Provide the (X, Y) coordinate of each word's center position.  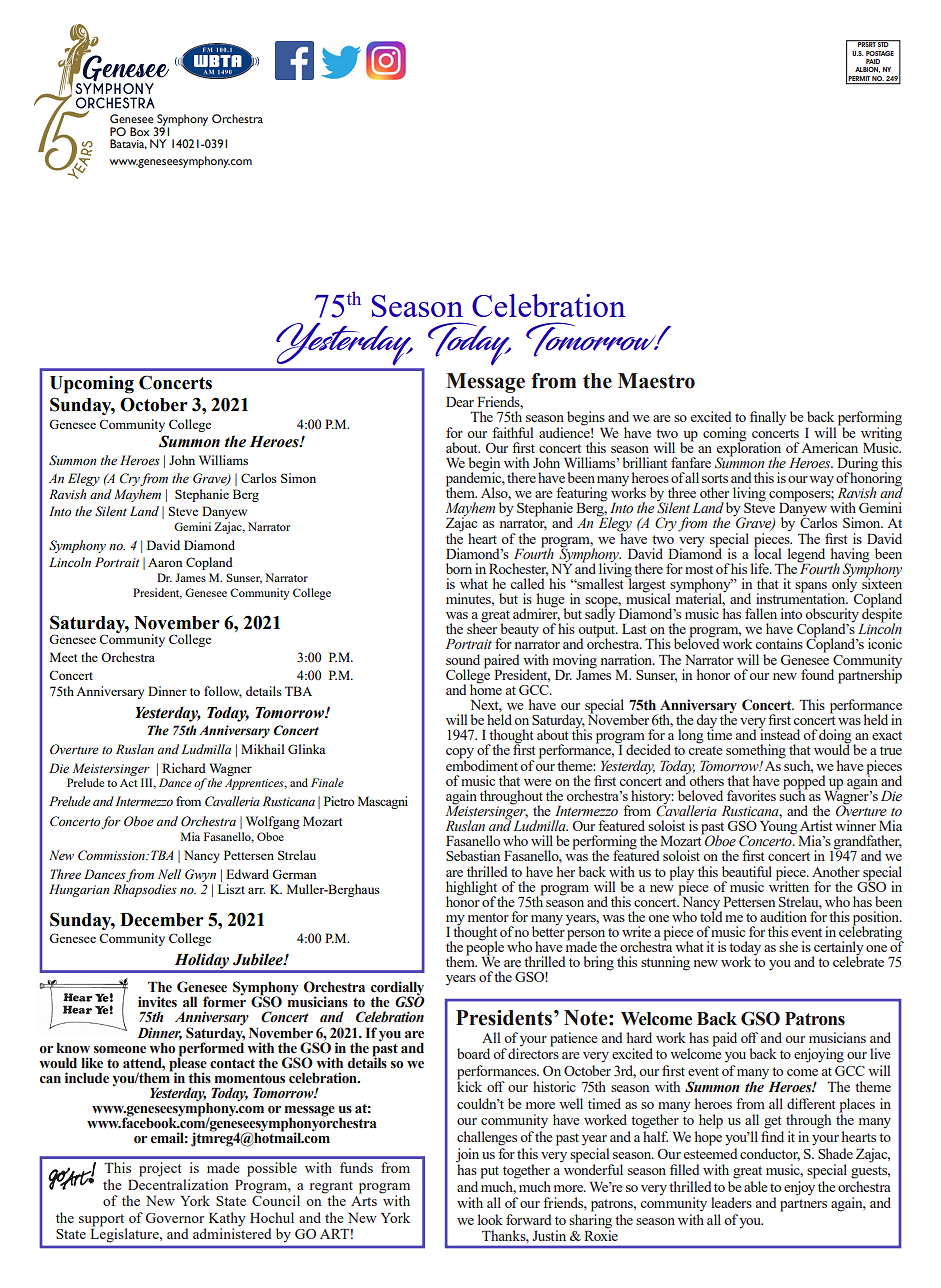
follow (223, 692)
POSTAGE (880, 53)
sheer (482, 627)
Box (140, 131)
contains (779, 643)
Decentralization (178, 1184)
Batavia (128, 144)
